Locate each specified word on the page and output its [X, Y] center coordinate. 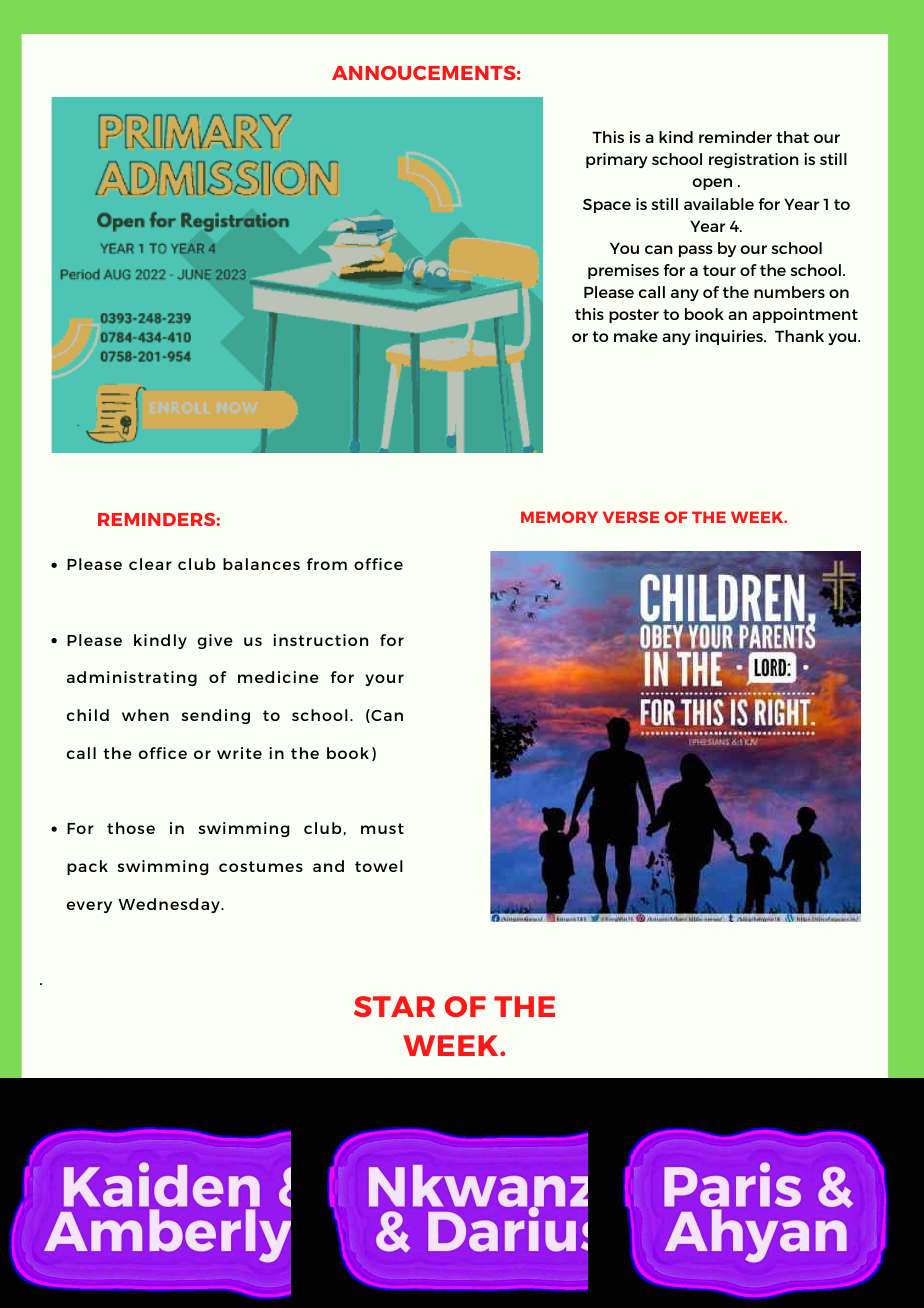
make [636, 336]
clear [150, 564]
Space [607, 205]
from [327, 564]
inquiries [730, 337]
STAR [394, 1006]
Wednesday [170, 905]
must [382, 828]
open [712, 184]
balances [261, 564]
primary [617, 160]
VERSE [631, 517]
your [384, 680]
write [239, 753]
